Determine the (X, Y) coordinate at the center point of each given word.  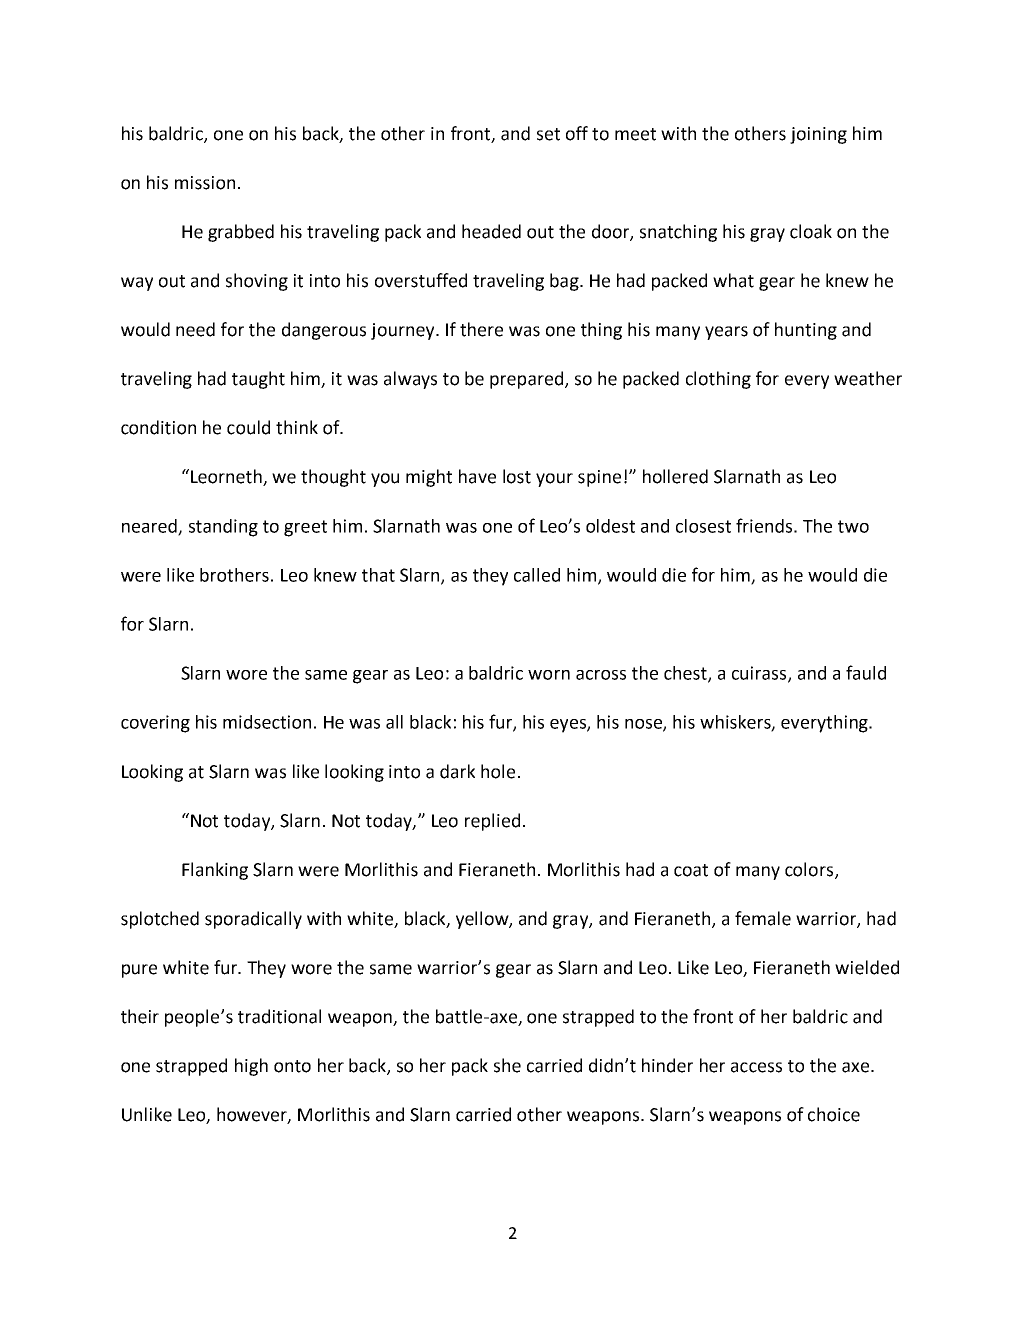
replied (492, 822)
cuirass (760, 674)
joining (818, 135)
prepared (528, 380)
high (251, 1067)
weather (868, 378)
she (507, 1065)
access (756, 1067)
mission (205, 183)
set (548, 134)
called (537, 575)
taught (258, 380)
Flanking (215, 871)
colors (810, 870)
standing (223, 528)
